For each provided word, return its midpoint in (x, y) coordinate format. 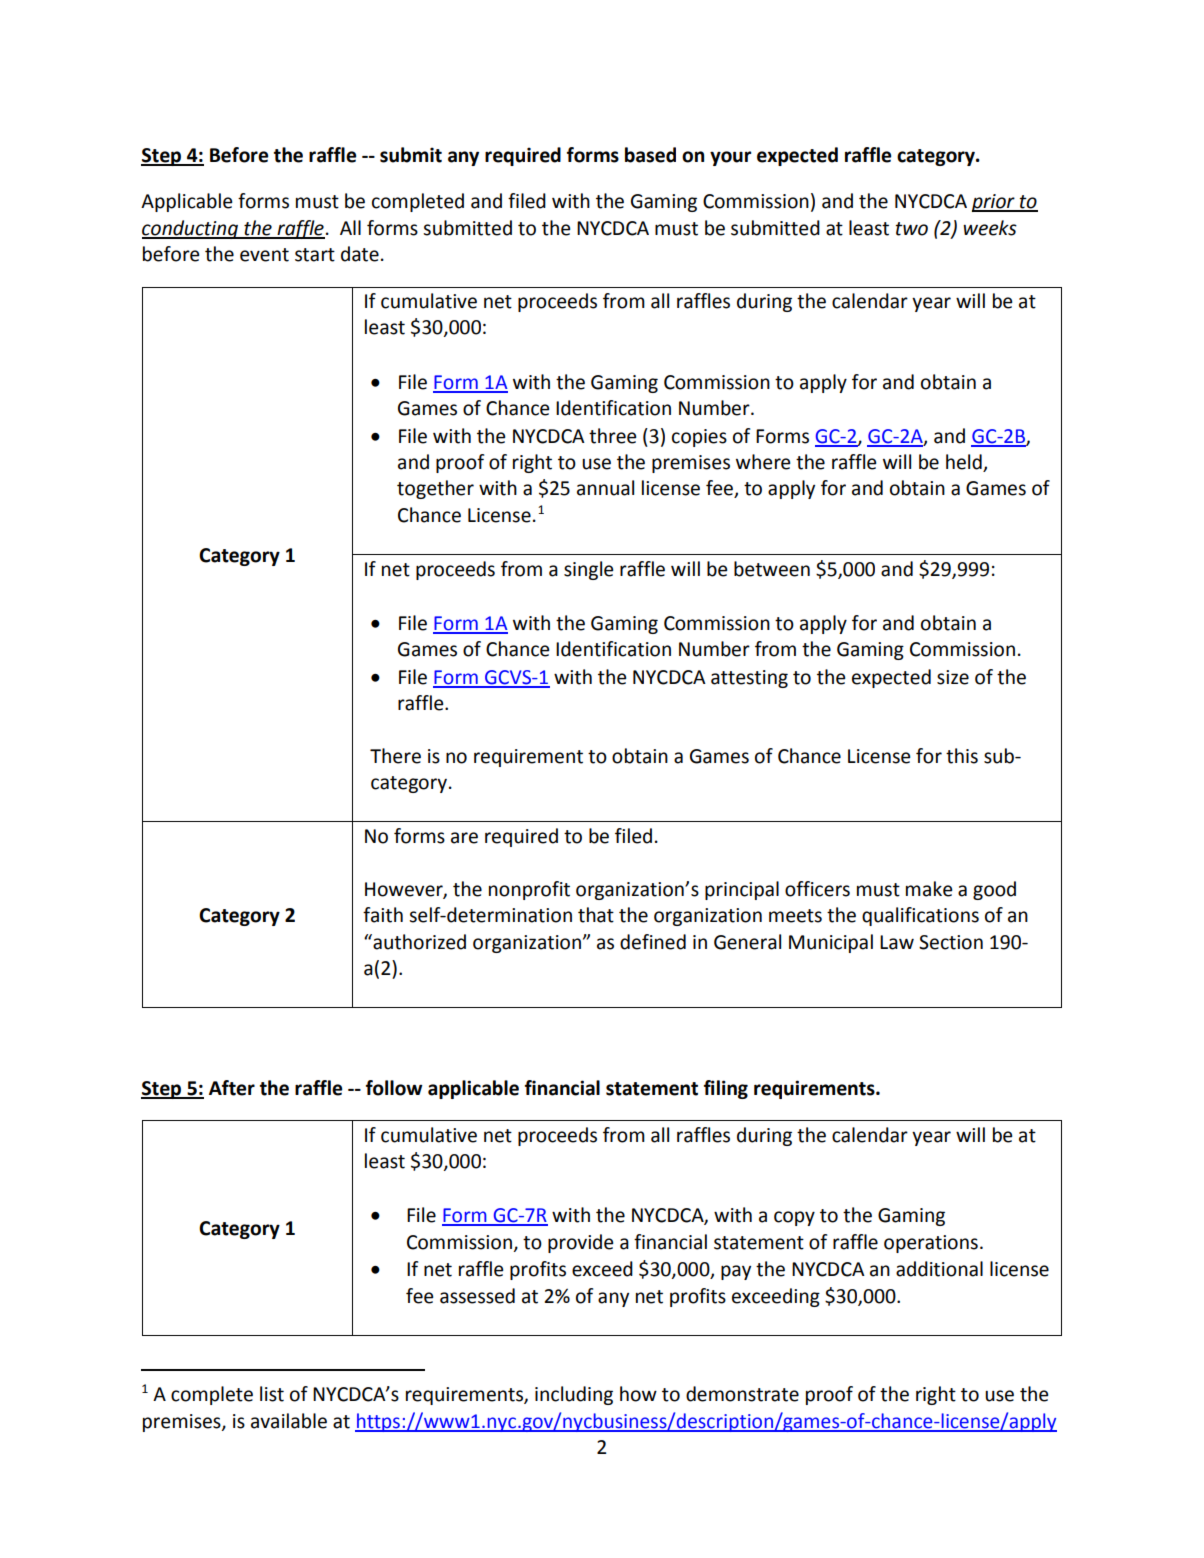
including (574, 1395)
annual (605, 488)
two (912, 229)
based (650, 155)
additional (939, 1269)
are (464, 838)
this (962, 756)
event (264, 255)
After (232, 1088)
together (435, 489)
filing (726, 1089)
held (964, 462)
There (395, 756)
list (272, 1394)
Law (897, 942)
